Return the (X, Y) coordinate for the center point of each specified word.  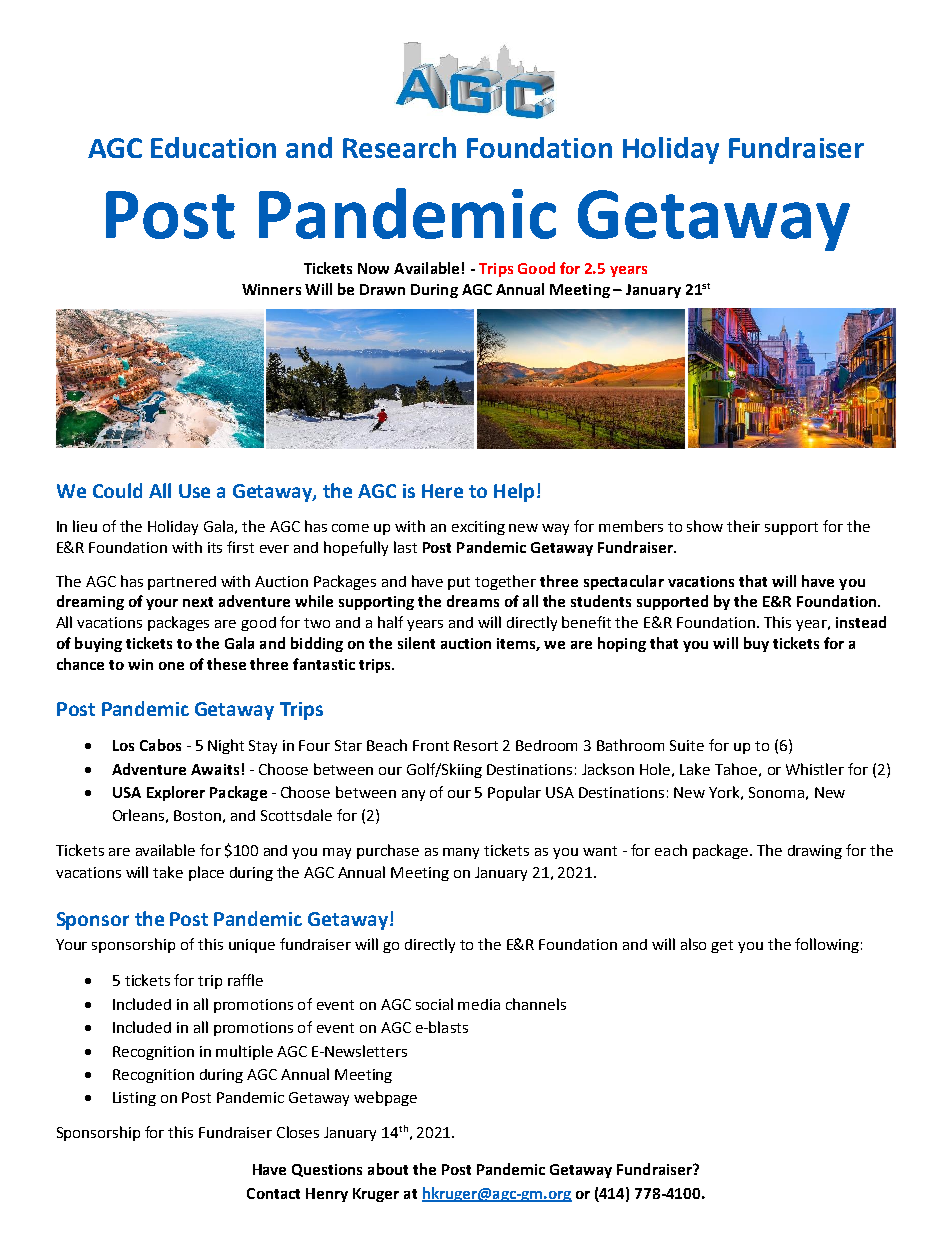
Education (213, 147)
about (388, 1169)
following (827, 945)
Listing (134, 1099)
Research (399, 147)
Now (373, 268)
